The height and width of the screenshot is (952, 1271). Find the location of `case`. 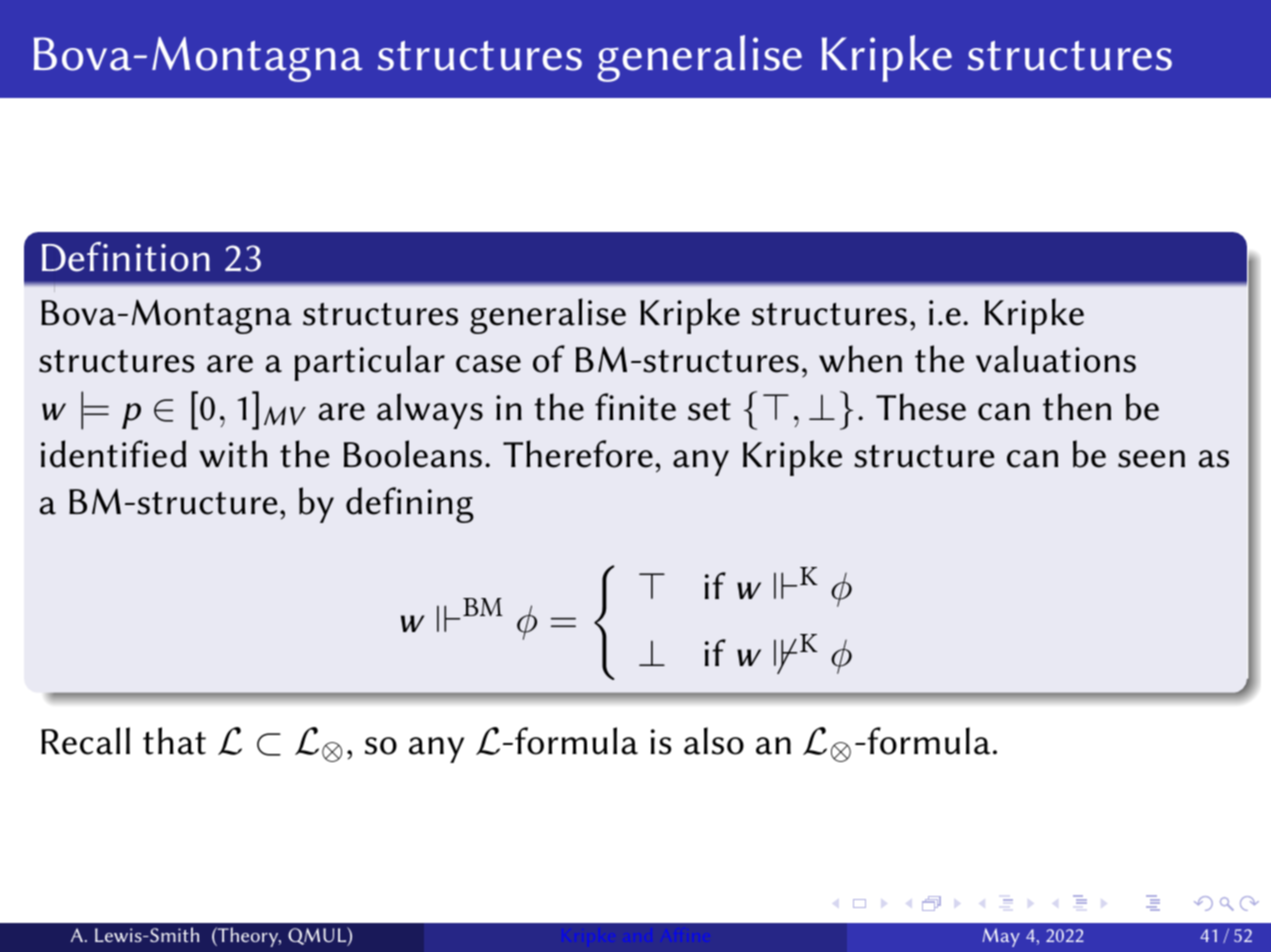

case is located at coordinates (488, 364).
